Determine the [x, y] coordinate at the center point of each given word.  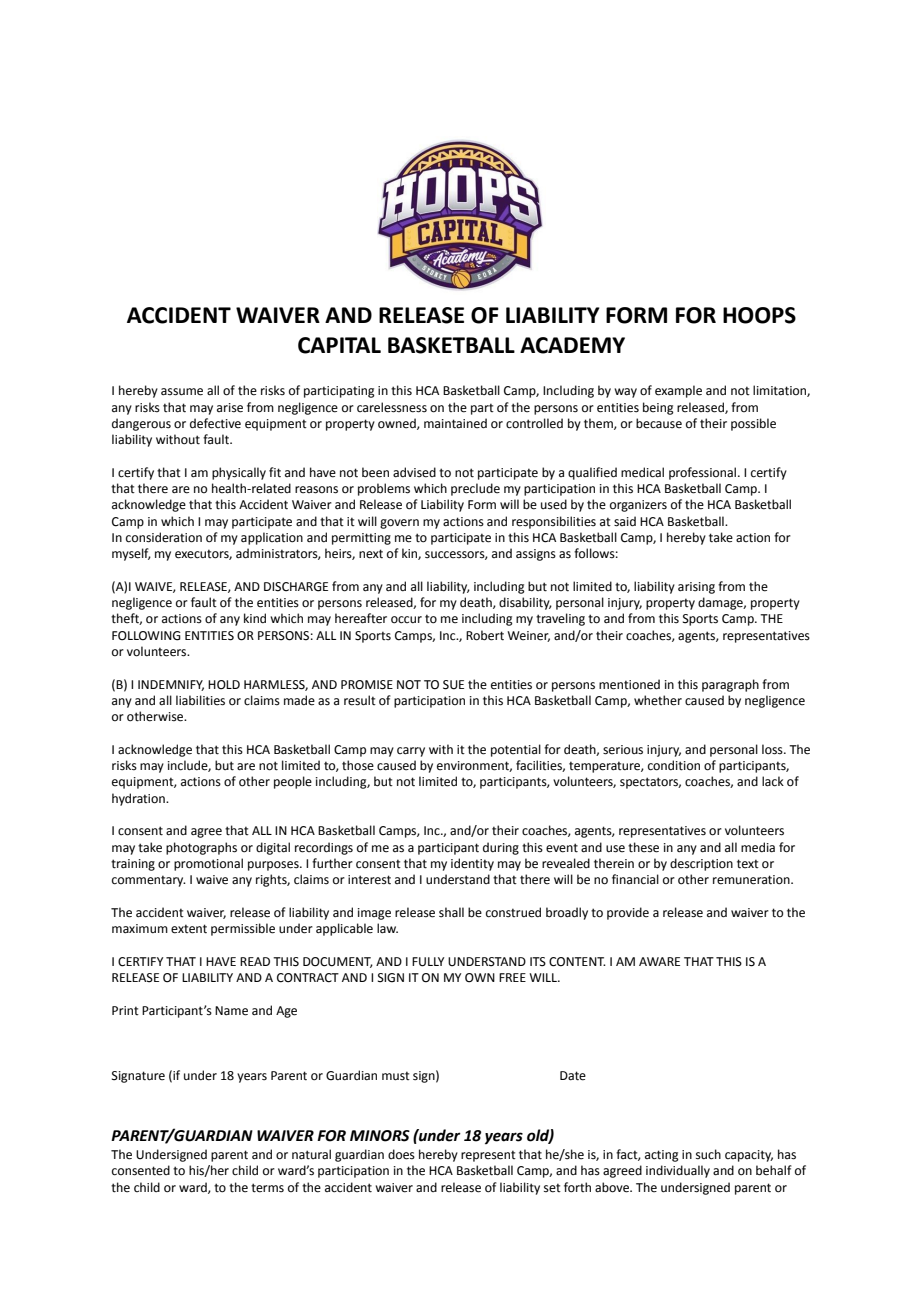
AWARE [659, 961]
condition [674, 765]
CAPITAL [339, 345]
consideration [164, 537]
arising [696, 588]
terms [267, 1188]
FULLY [428, 962]
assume [182, 392]
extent [189, 929]
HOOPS [759, 315]
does [401, 1154]
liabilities [200, 700]
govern [399, 524]
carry [411, 752]
